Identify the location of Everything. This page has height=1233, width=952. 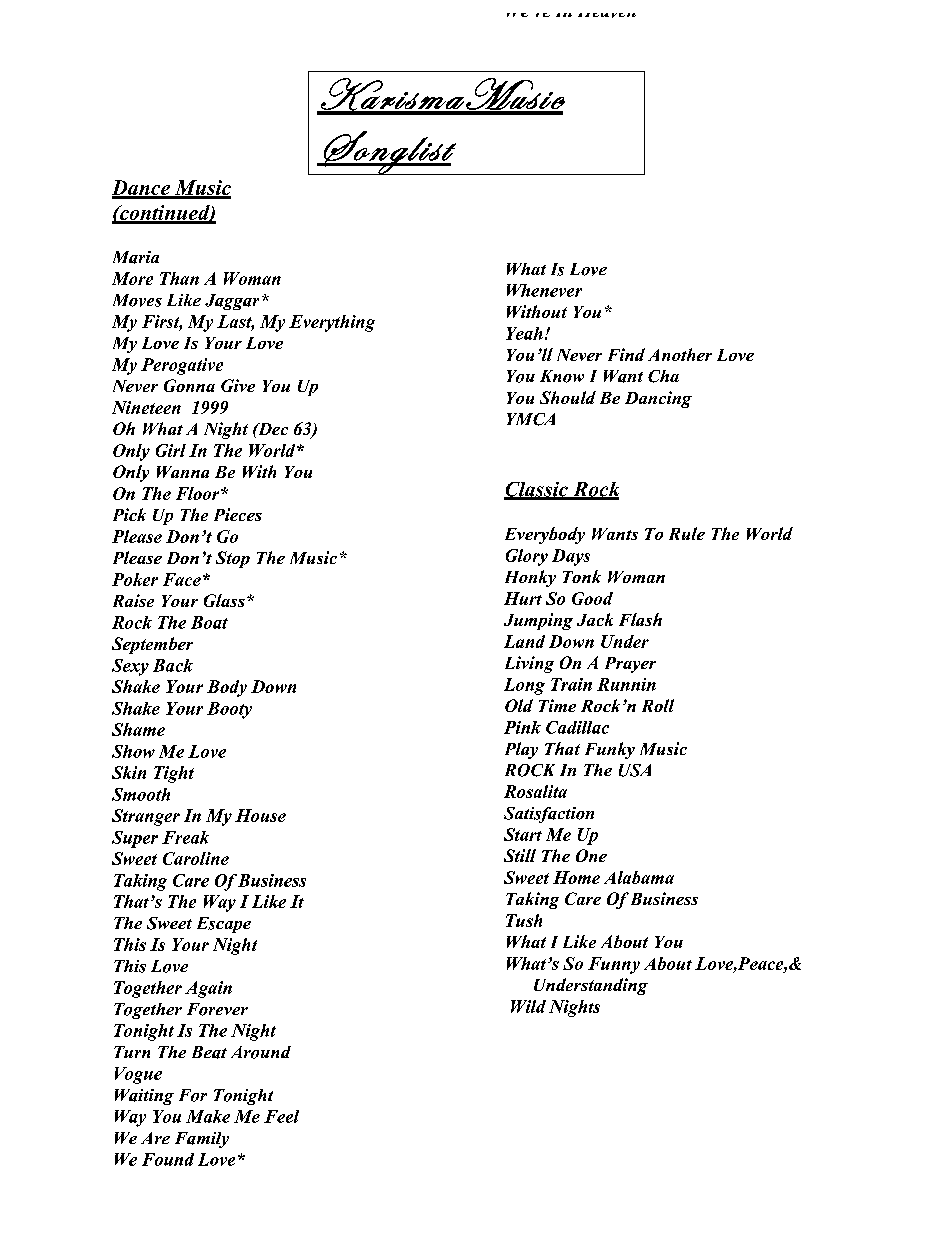
(332, 323).
